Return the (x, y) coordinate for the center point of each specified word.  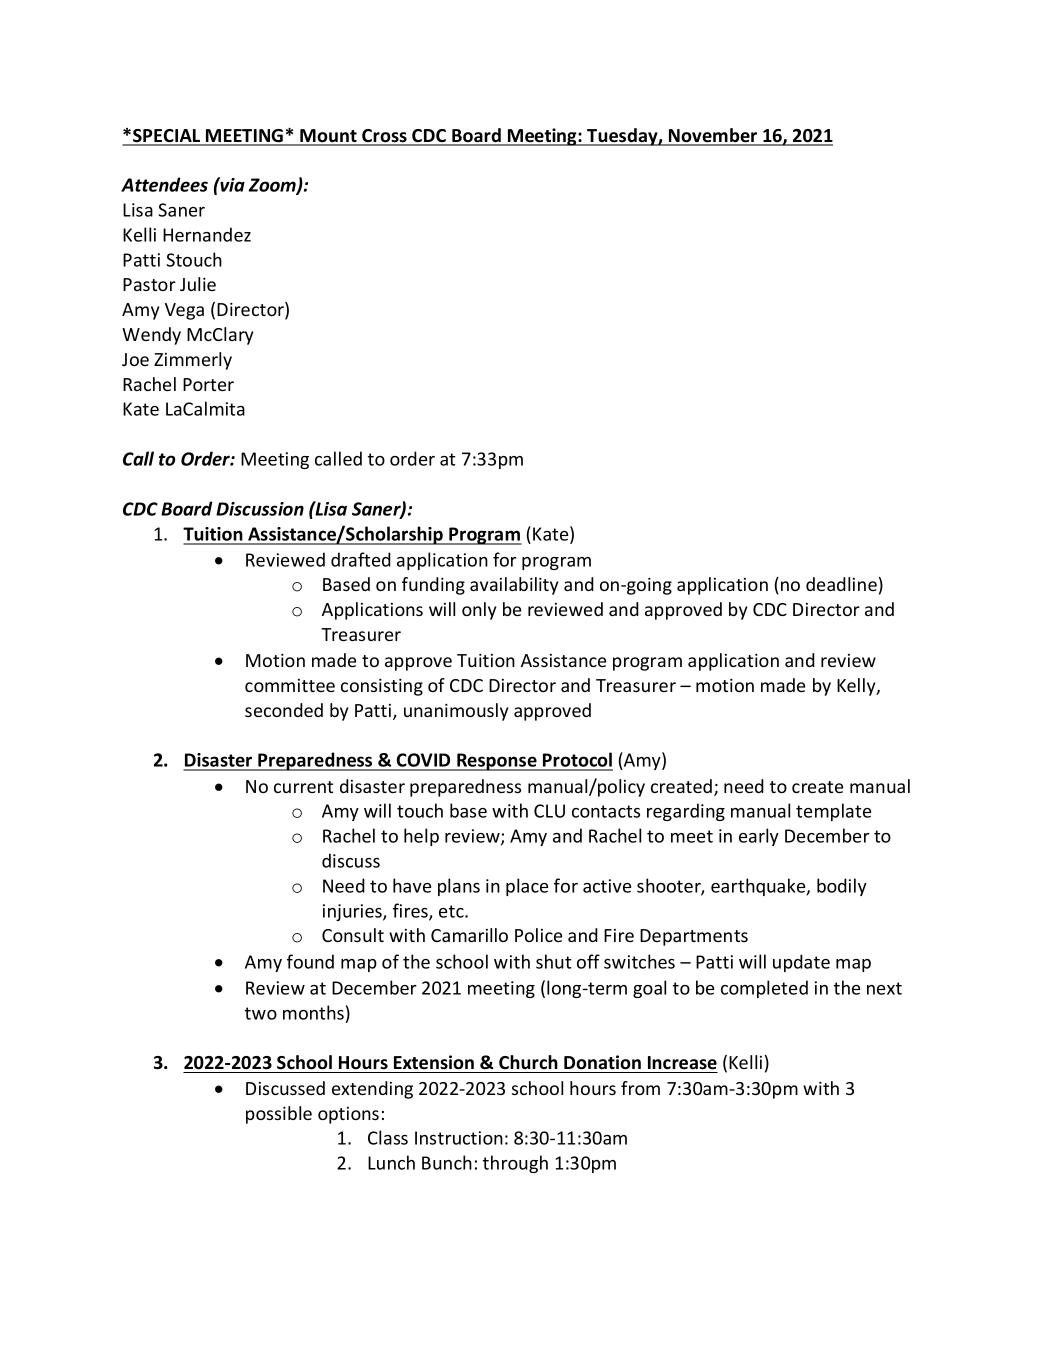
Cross (384, 137)
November (713, 136)
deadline (841, 584)
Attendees (164, 184)
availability (514, 586)
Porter (208, 384)
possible (279, 1115)
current (303, 787)
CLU (549, 811)
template (833, 812)
